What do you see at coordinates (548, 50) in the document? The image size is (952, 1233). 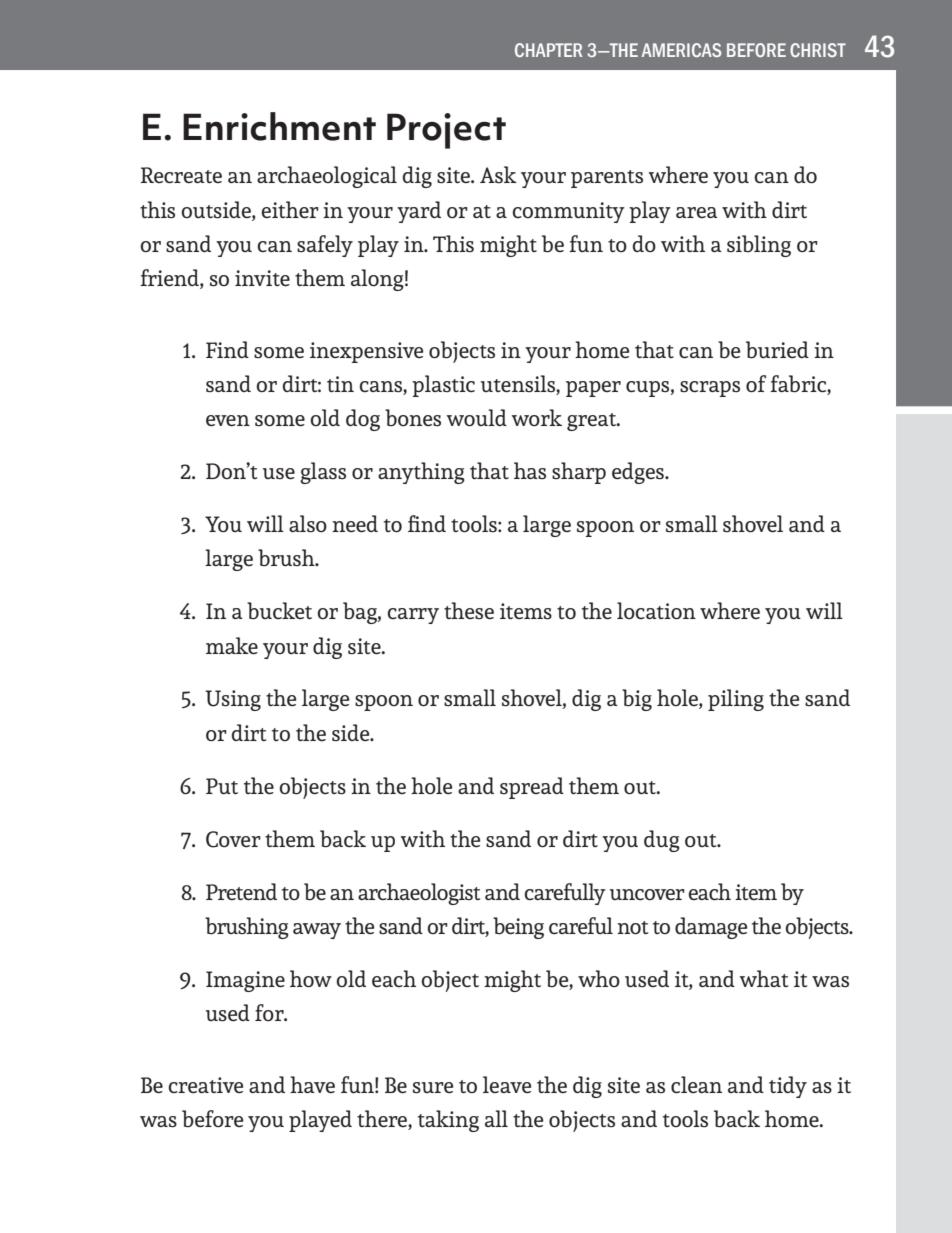 I see `Chapter` at bounding box center [548, 50].
